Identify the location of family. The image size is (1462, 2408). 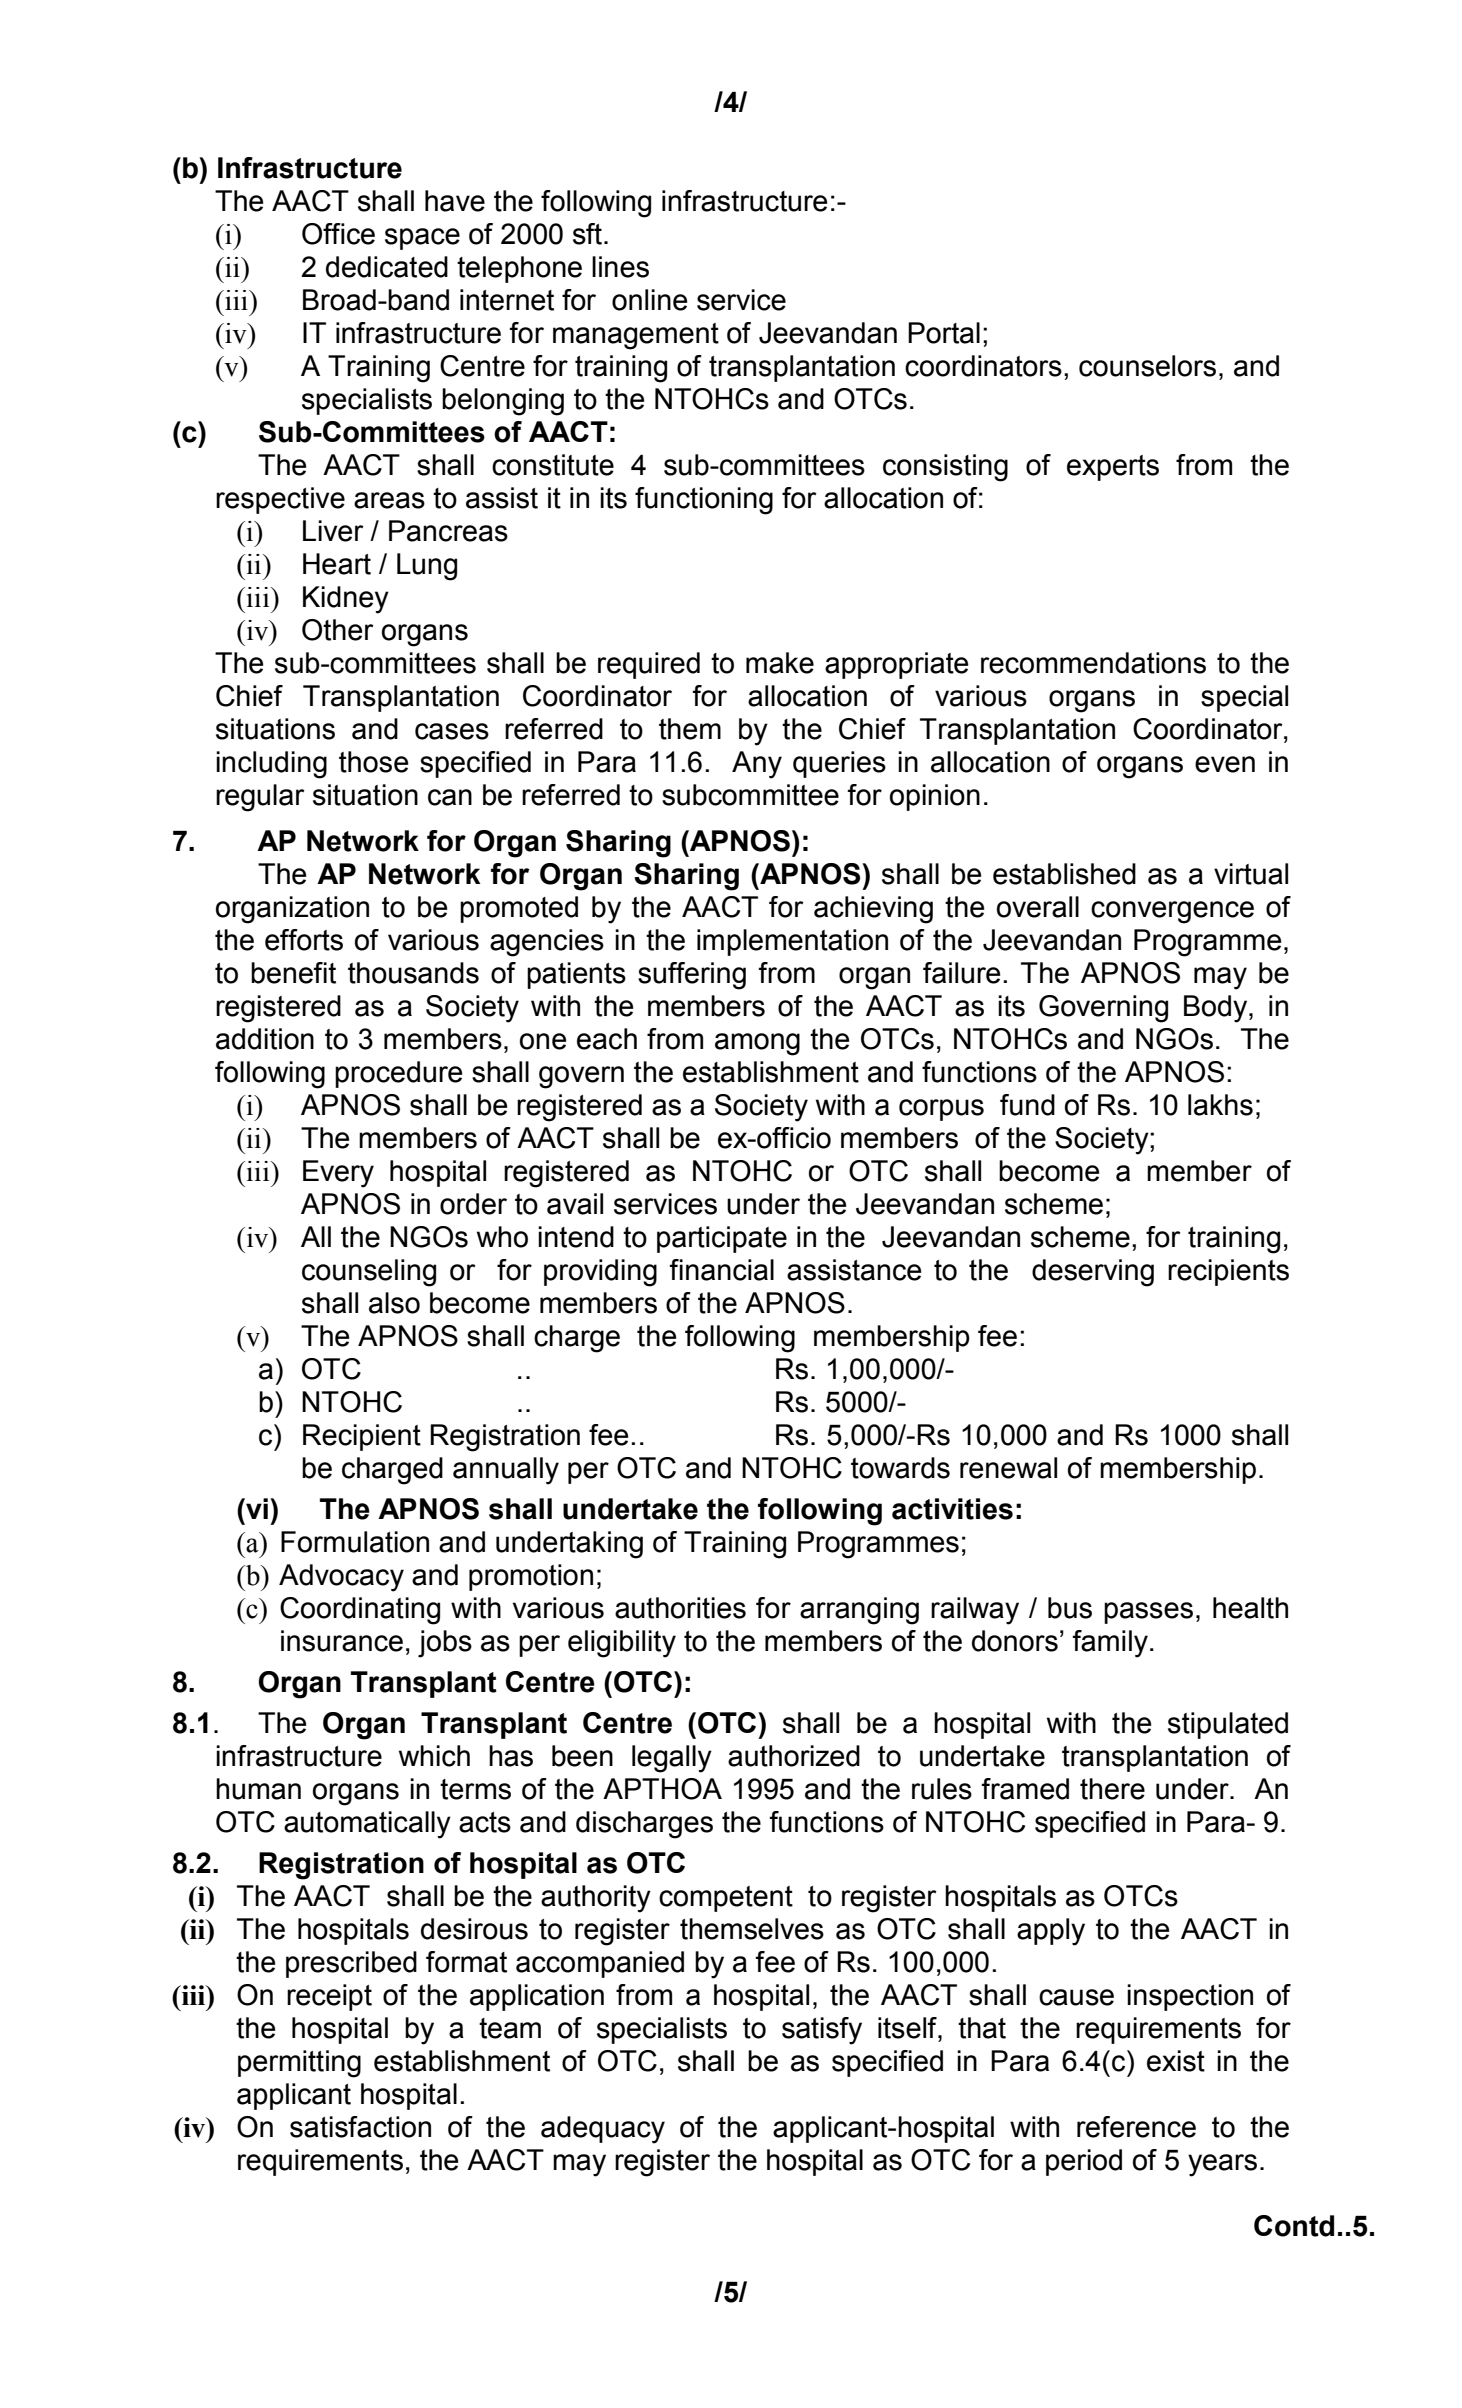
(1110, 1644).
